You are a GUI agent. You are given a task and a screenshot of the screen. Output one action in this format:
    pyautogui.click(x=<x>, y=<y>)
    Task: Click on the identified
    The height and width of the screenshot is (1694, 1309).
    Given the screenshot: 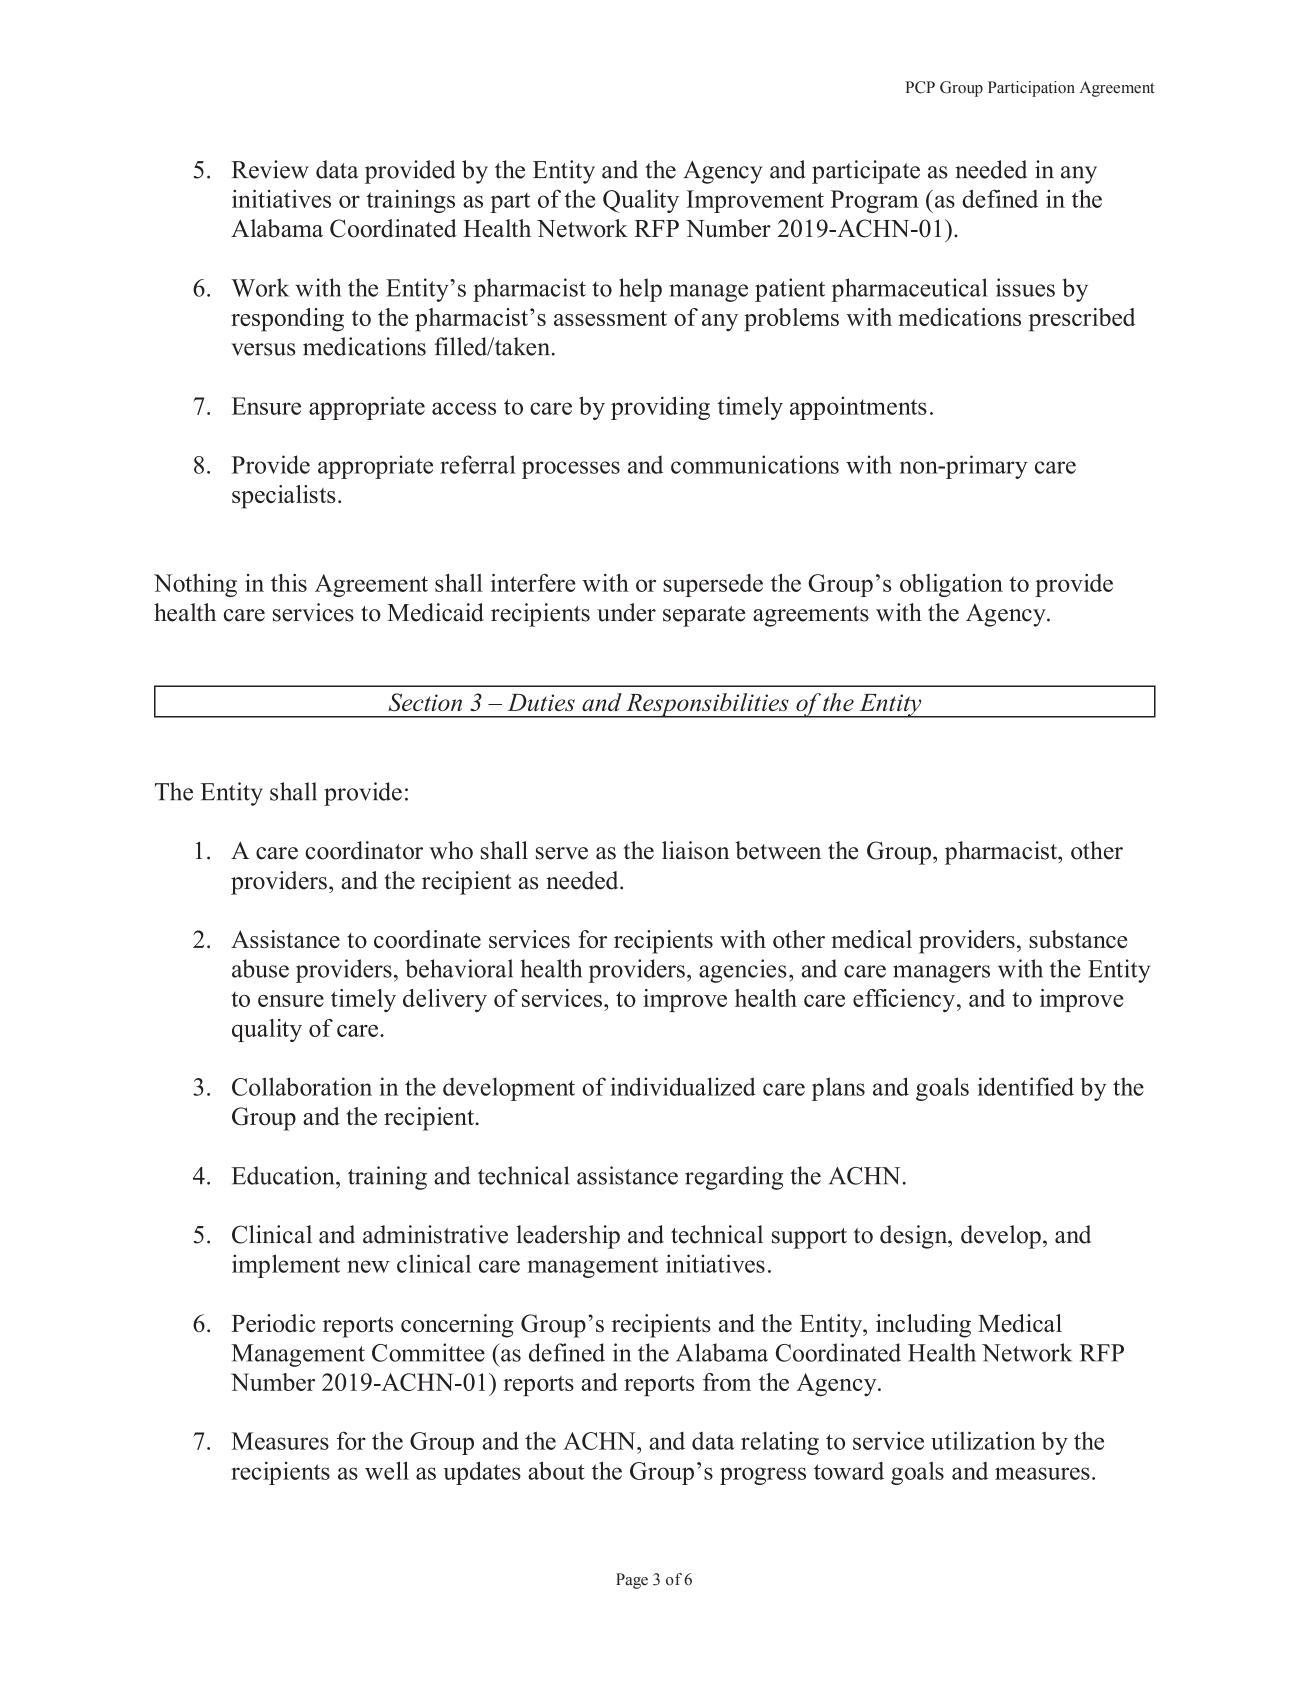 What is the action you would take?
    pyautogui.click(x=1026, y=1086)
